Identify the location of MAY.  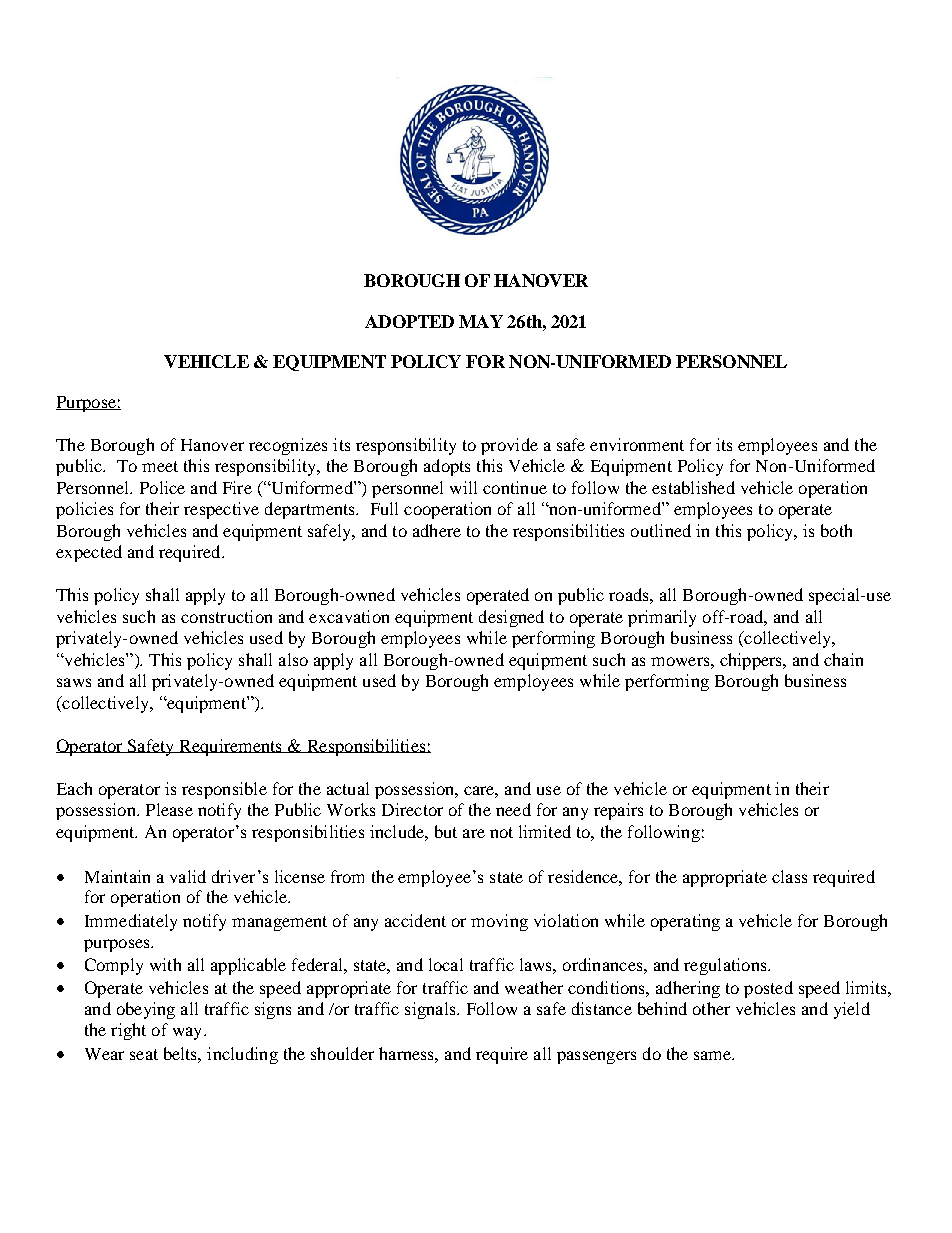
(481, 321).
